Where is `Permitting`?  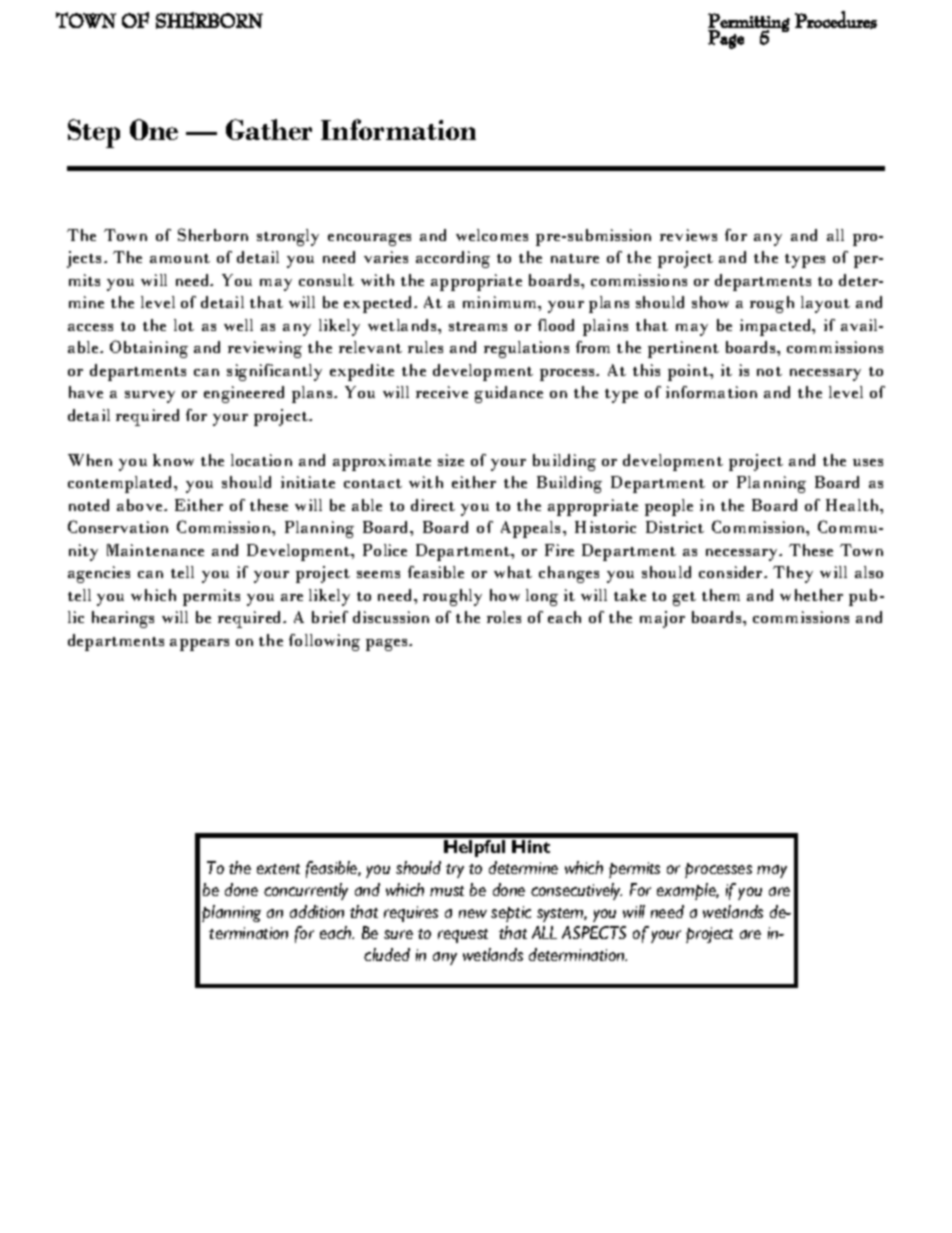 Permitting is located at coordinates (749, 23).
